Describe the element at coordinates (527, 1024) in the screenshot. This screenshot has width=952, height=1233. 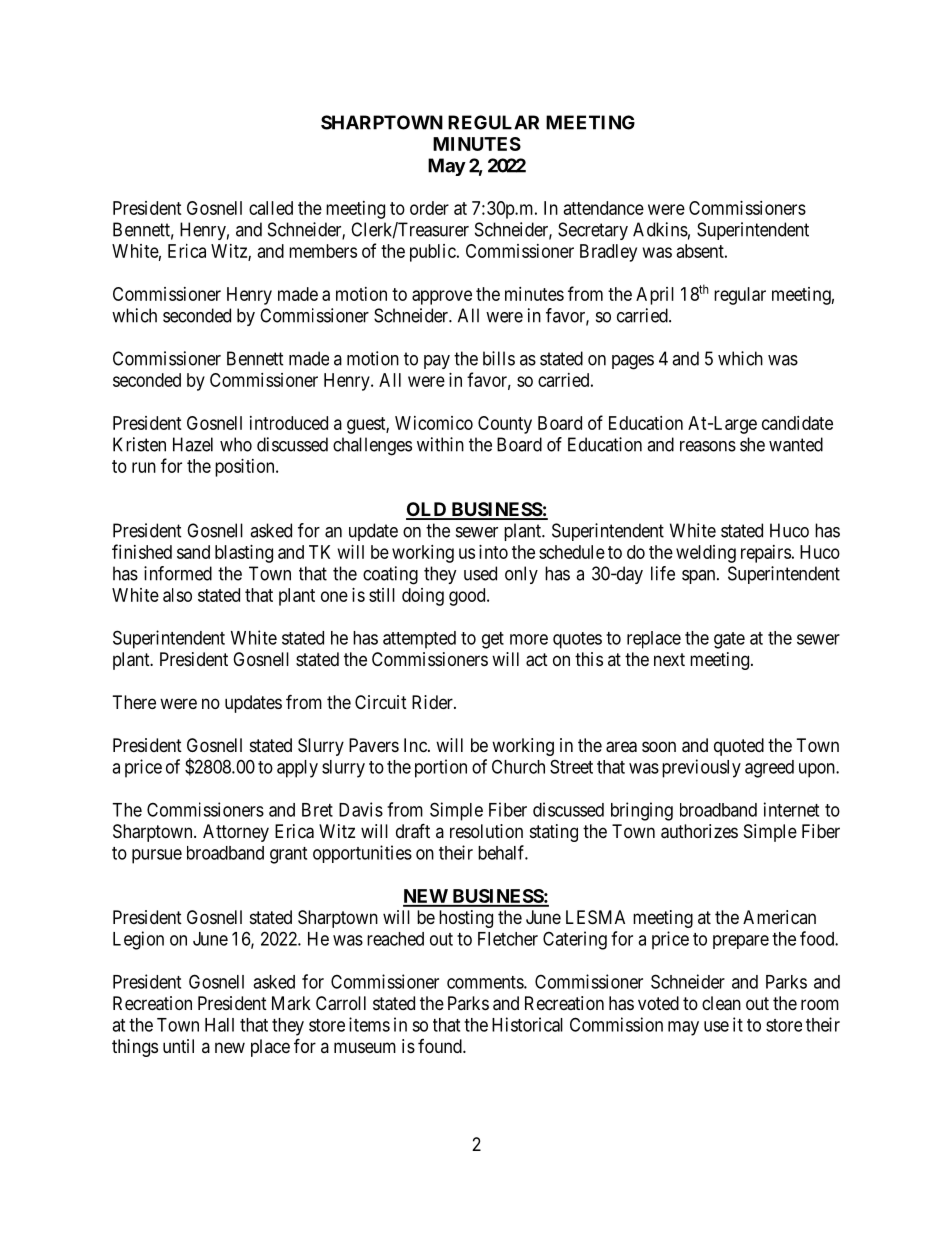
I see `Historical` at that location.
